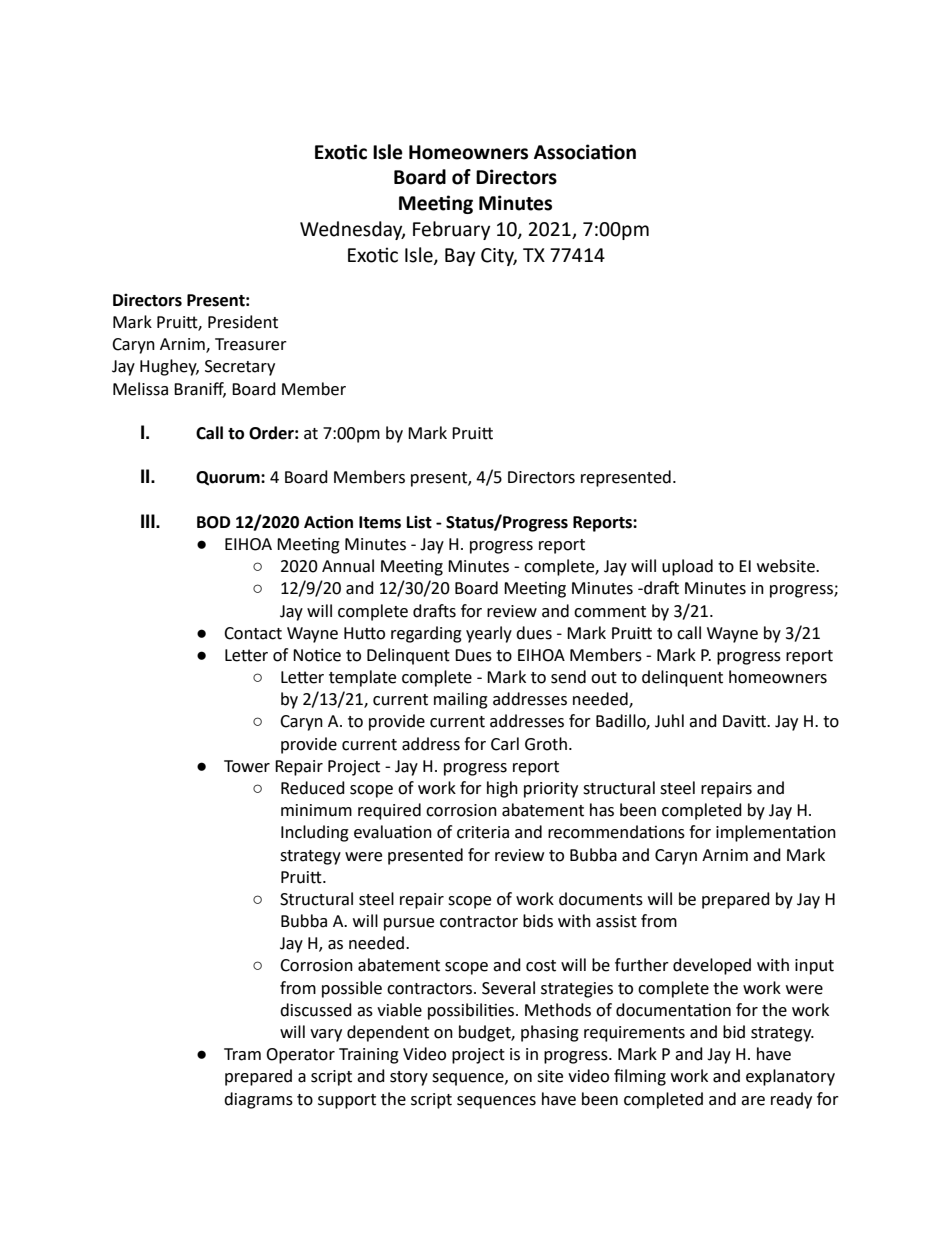 The height and width of the screenshot is (1233, 952). I want to click on yearly, so click(489, 634).
